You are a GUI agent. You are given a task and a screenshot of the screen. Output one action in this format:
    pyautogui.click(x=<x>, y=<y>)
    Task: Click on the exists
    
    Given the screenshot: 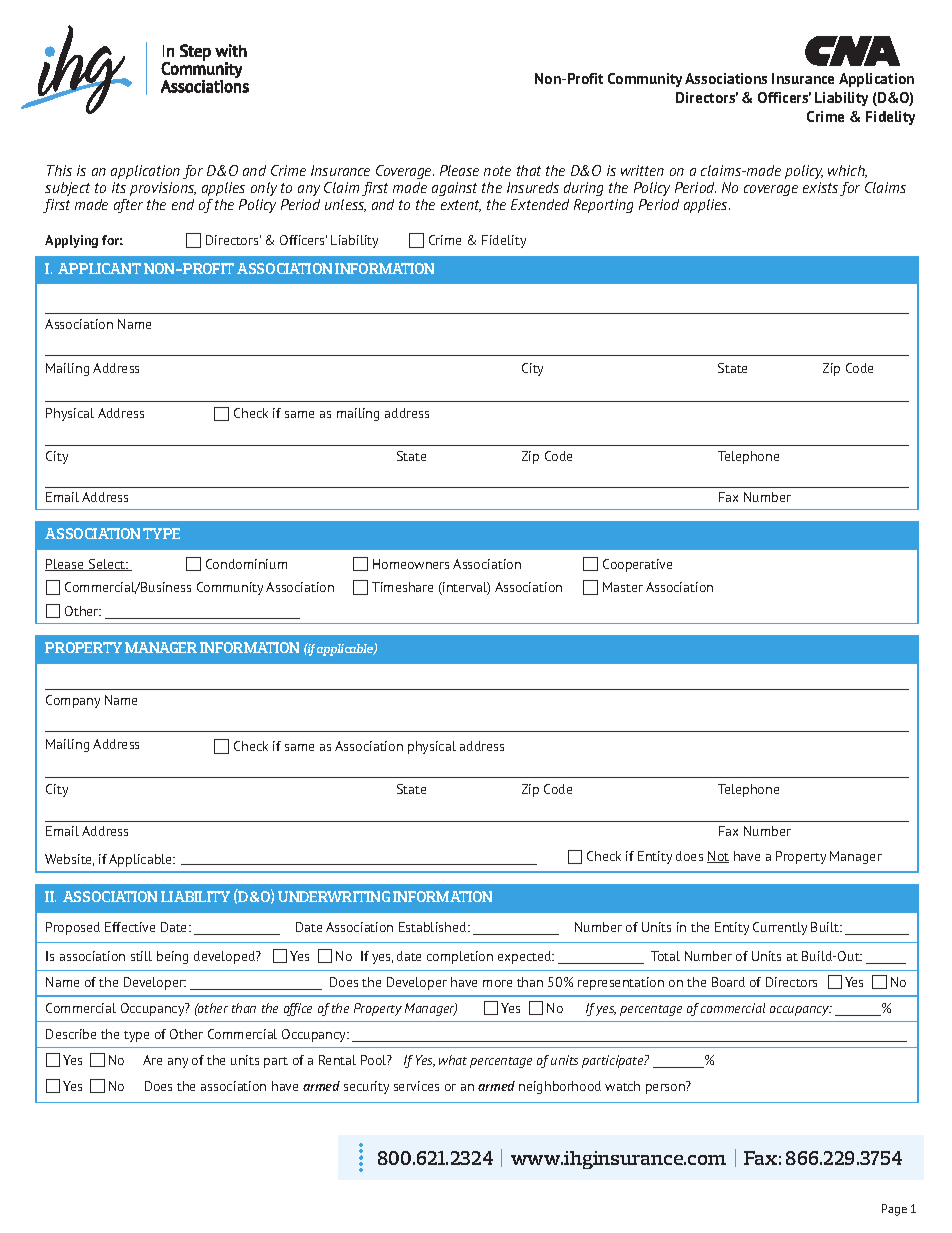 What is the action you would take?
    pyautogui.click(x=820, y=187)
